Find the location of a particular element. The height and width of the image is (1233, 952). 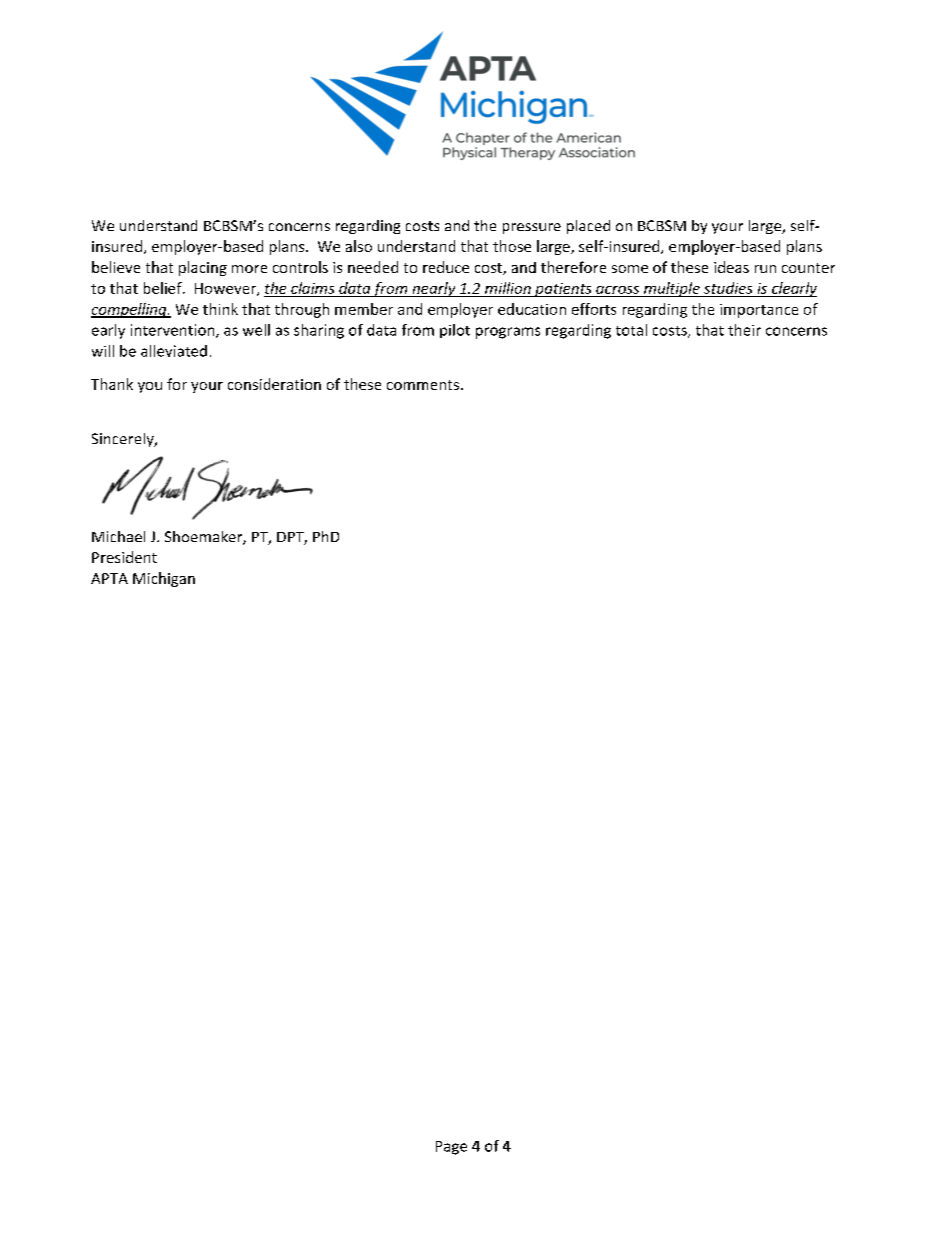

comments is located at coordinates (423, 385).
